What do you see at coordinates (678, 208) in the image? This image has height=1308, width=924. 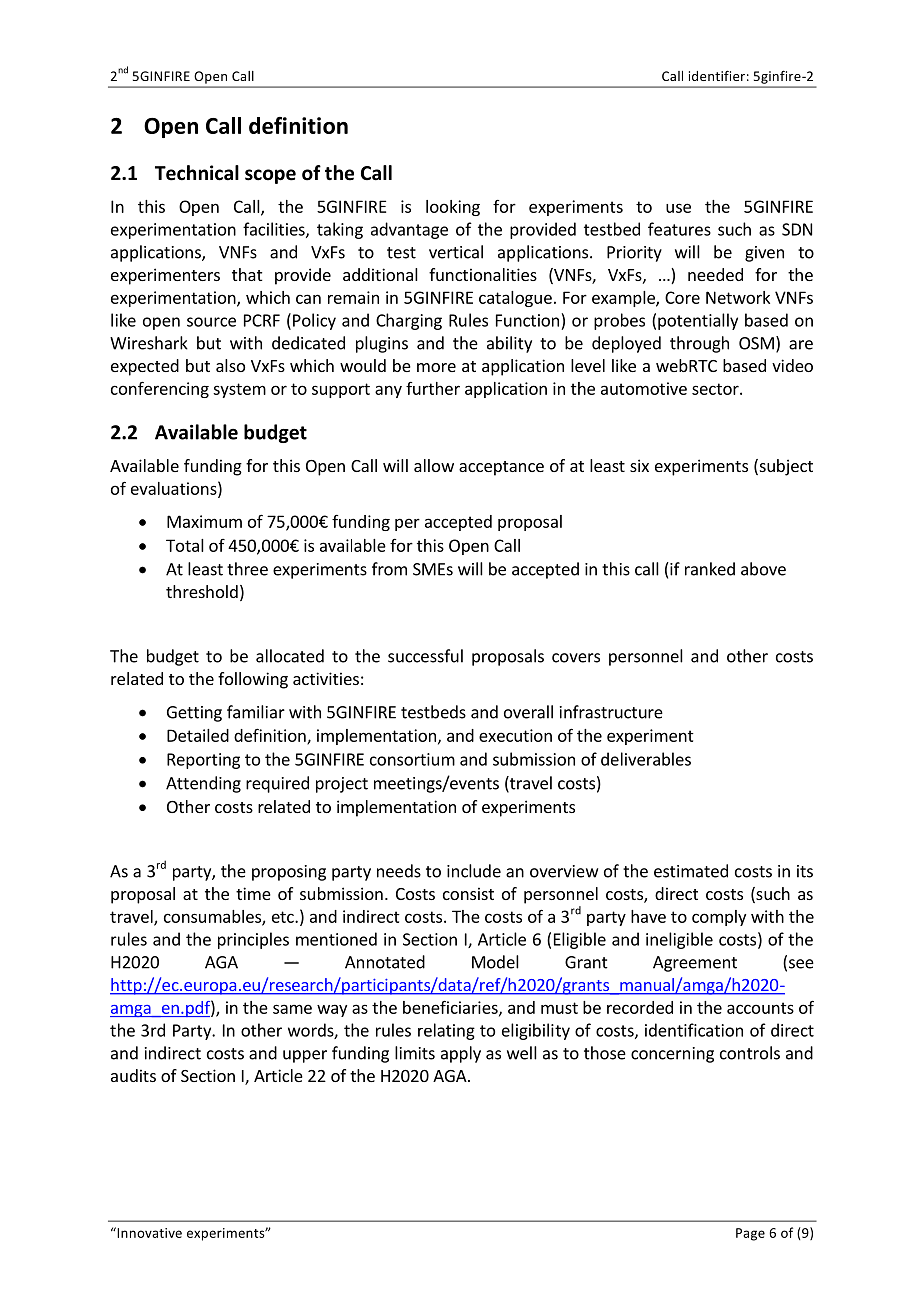 I see `use` at bounding box center [678, 208].
